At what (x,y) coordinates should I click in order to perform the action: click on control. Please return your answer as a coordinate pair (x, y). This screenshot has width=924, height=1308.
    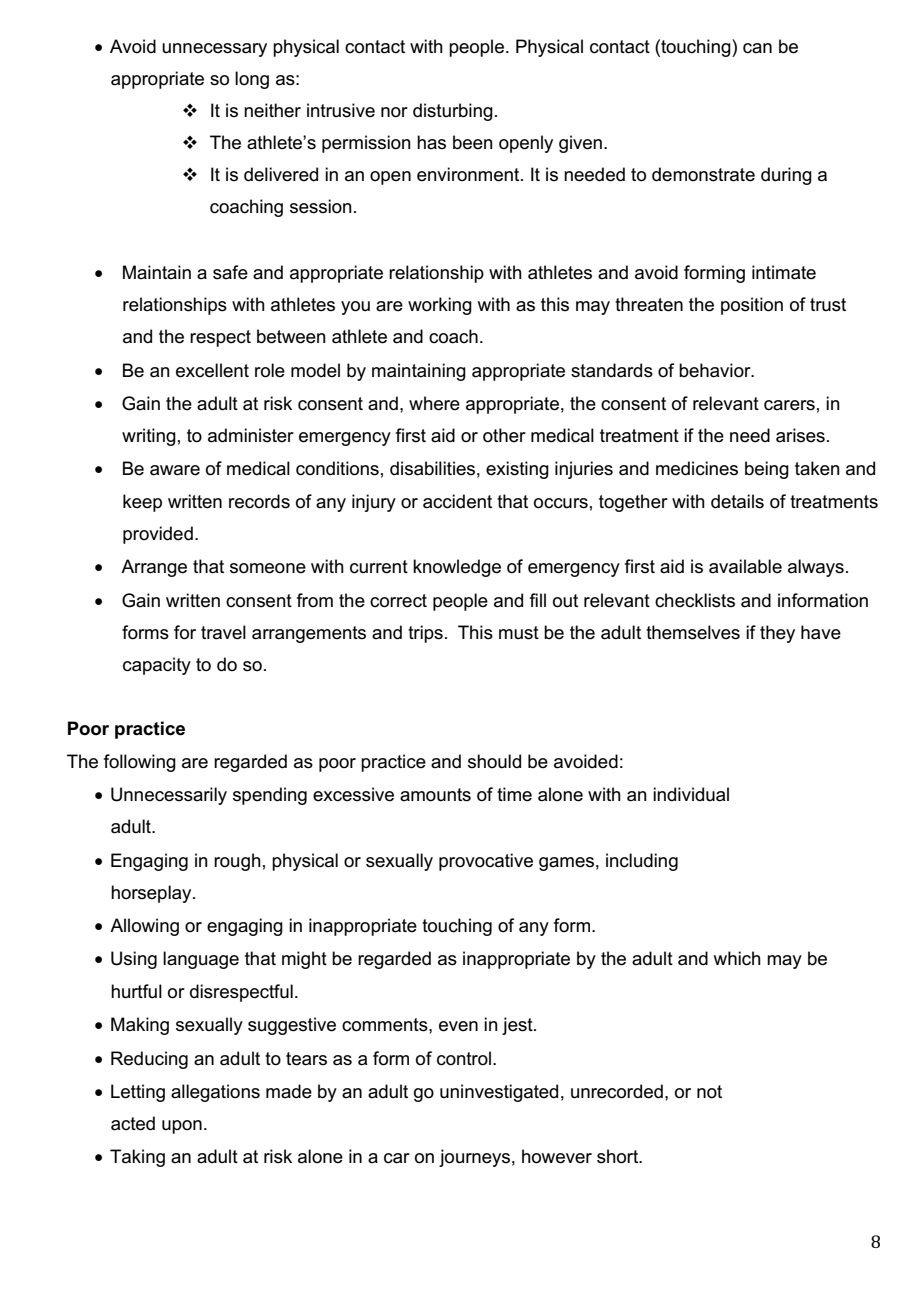
    Looking at the image, I should click on (464, 1058).
